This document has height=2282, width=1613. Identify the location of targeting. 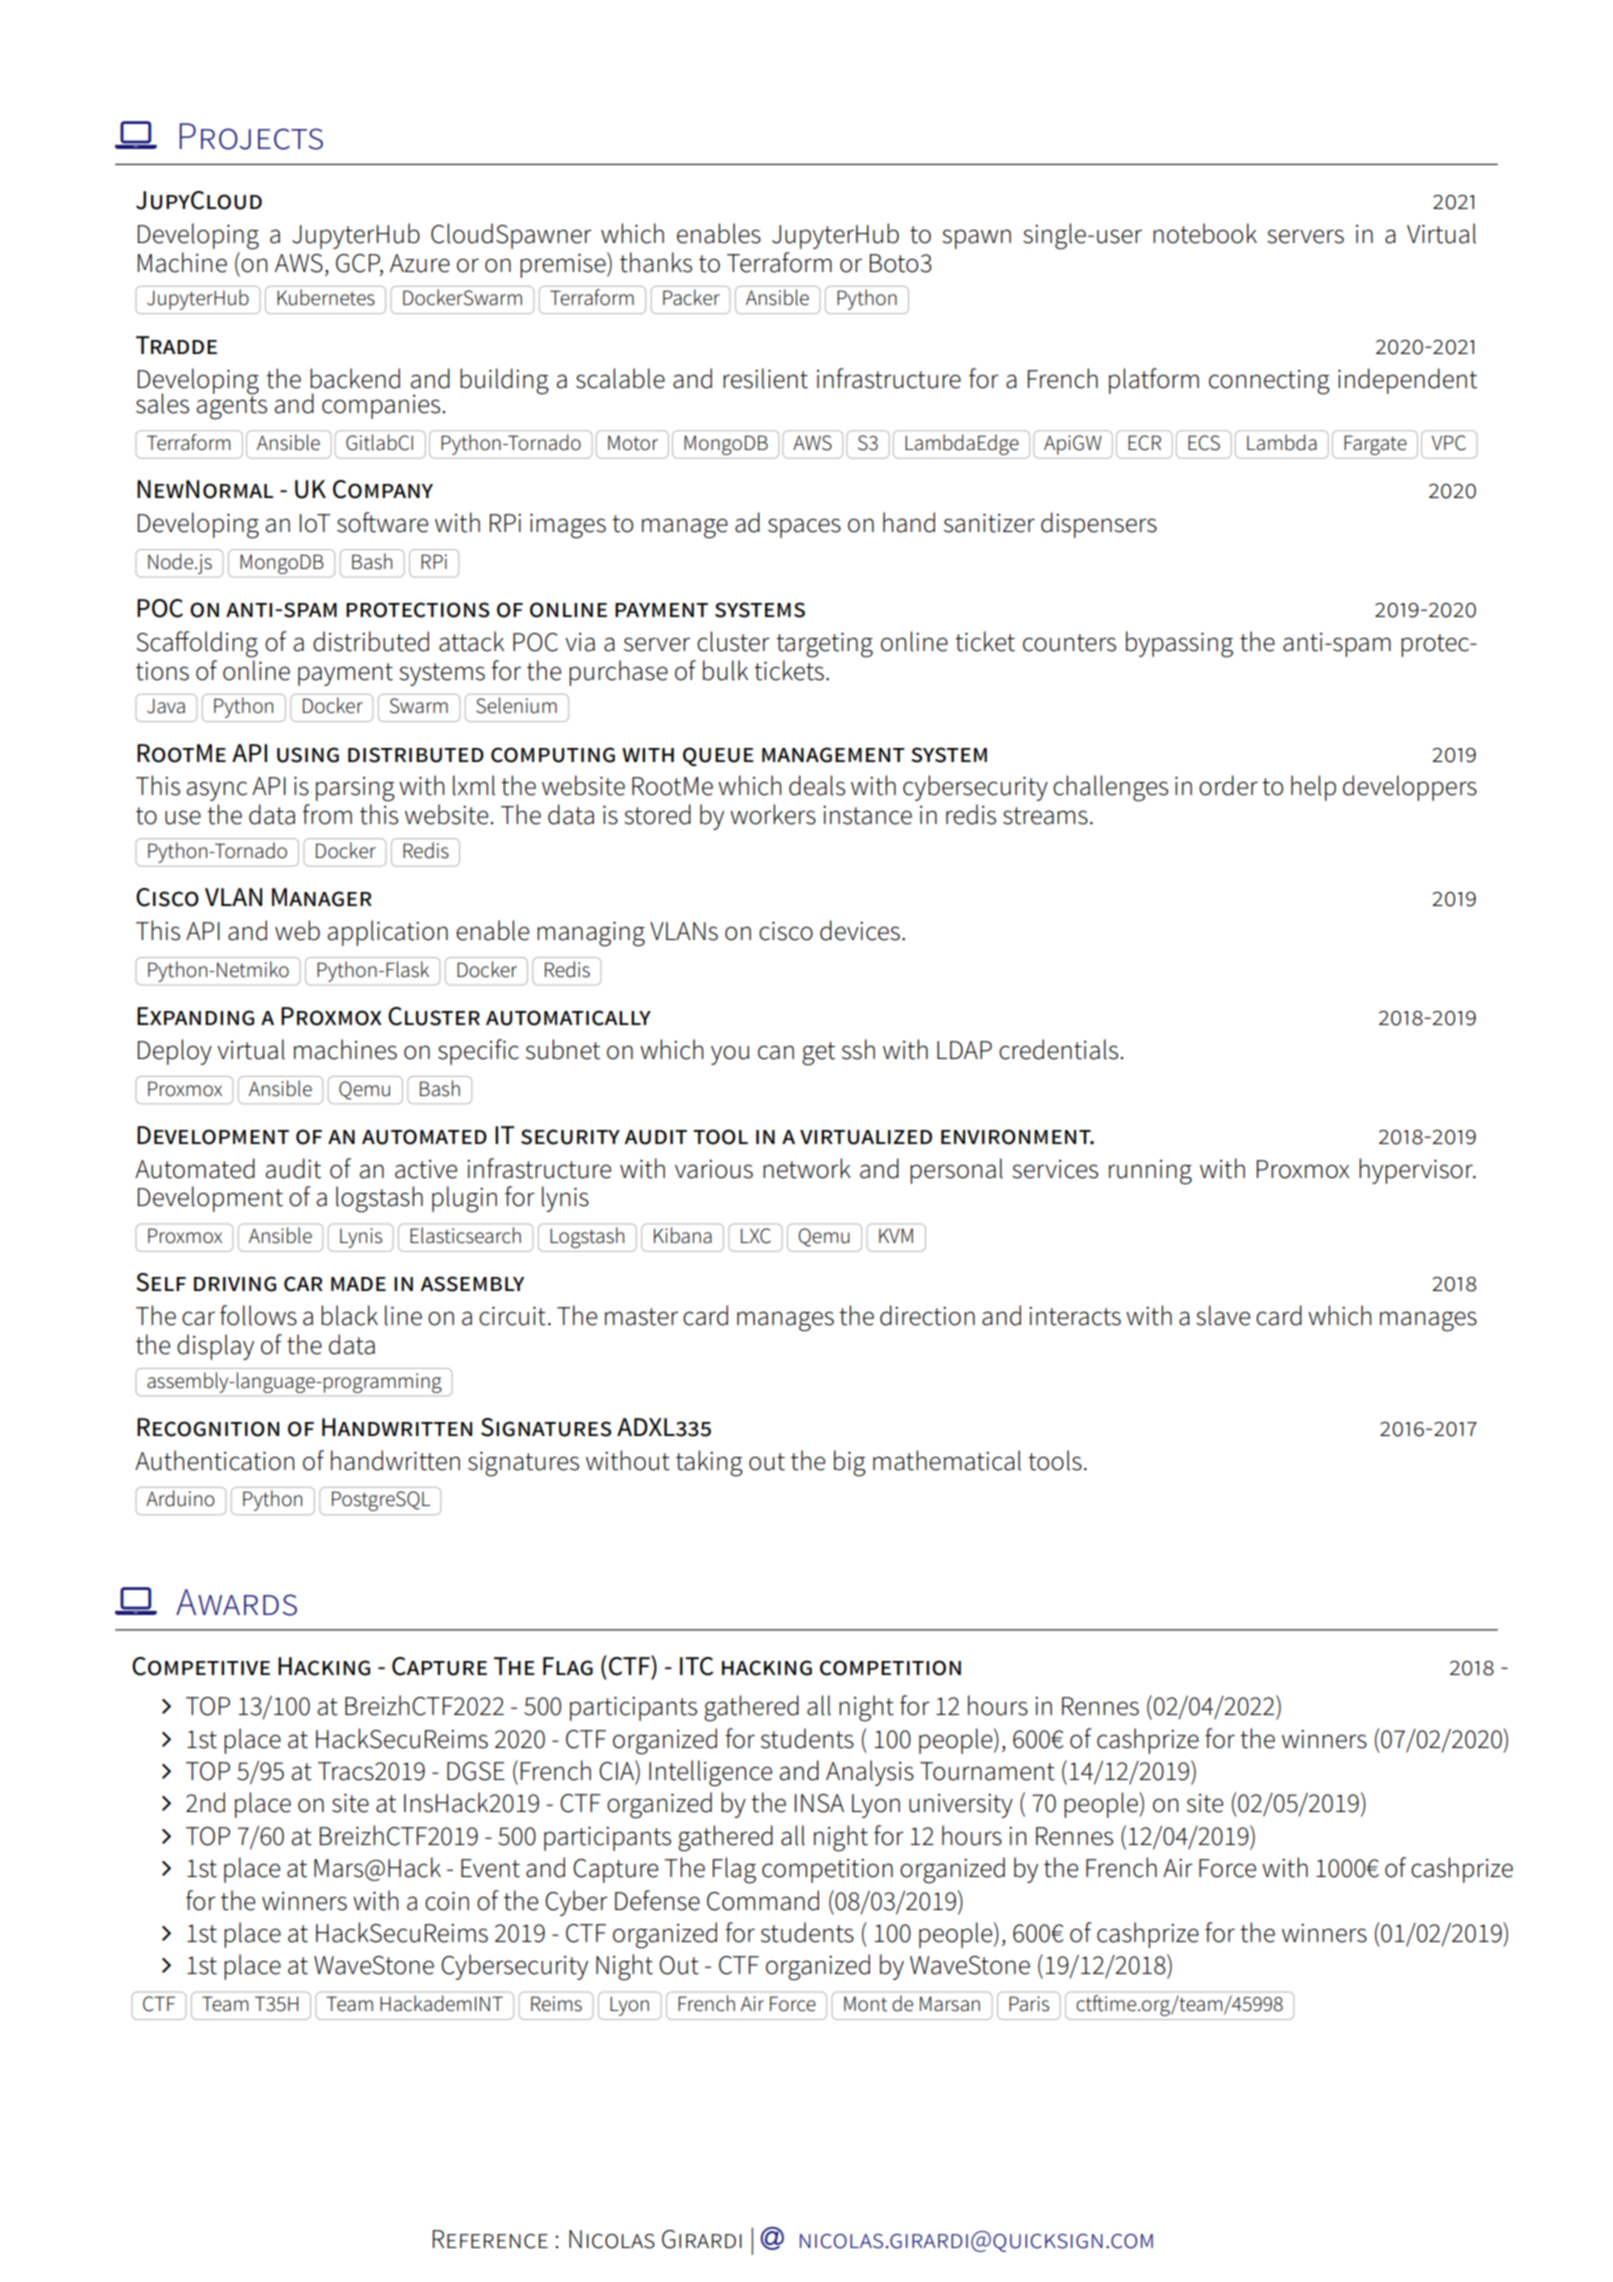
(824, 645).
